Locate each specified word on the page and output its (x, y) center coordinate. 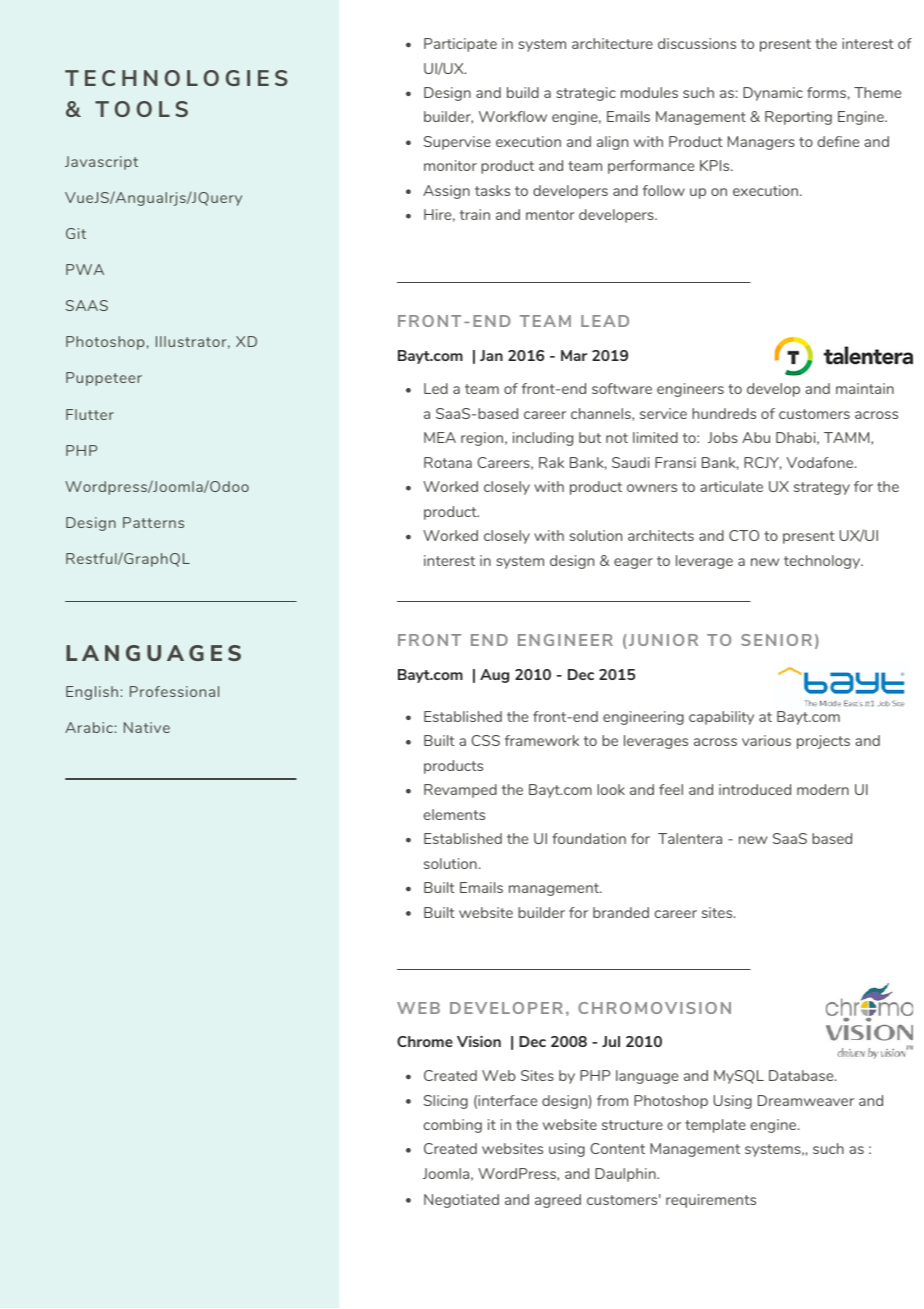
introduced (755, 789)
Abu (756, 437)
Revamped (460, 791)
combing (453, 1126)
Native (147, 727)
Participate (460, 45)
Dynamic (773, 94)
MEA (440, 437)
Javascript (101, 163)
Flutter (90, 414)
